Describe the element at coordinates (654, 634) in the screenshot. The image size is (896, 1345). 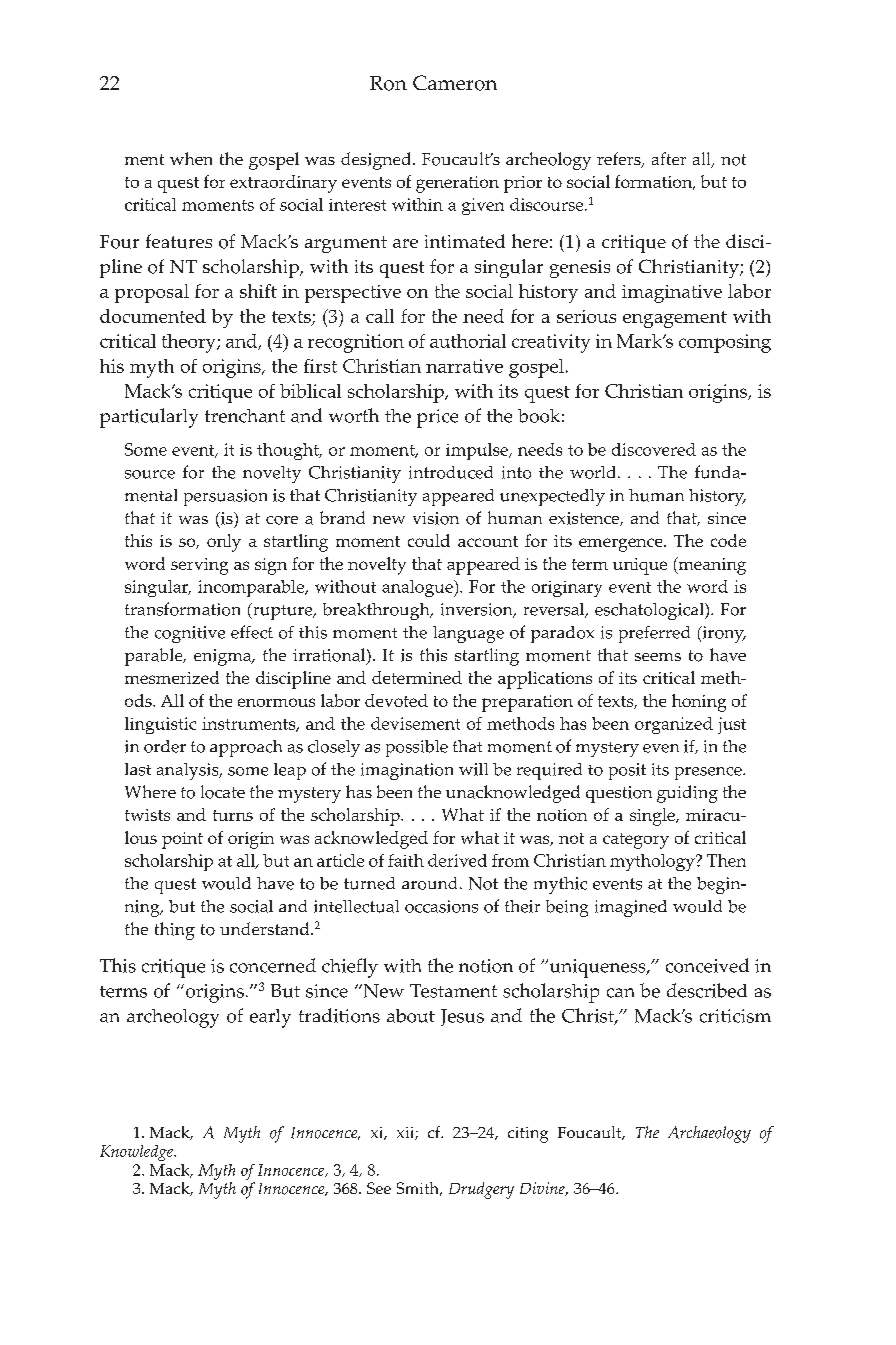
I see `preferred` at that location.
